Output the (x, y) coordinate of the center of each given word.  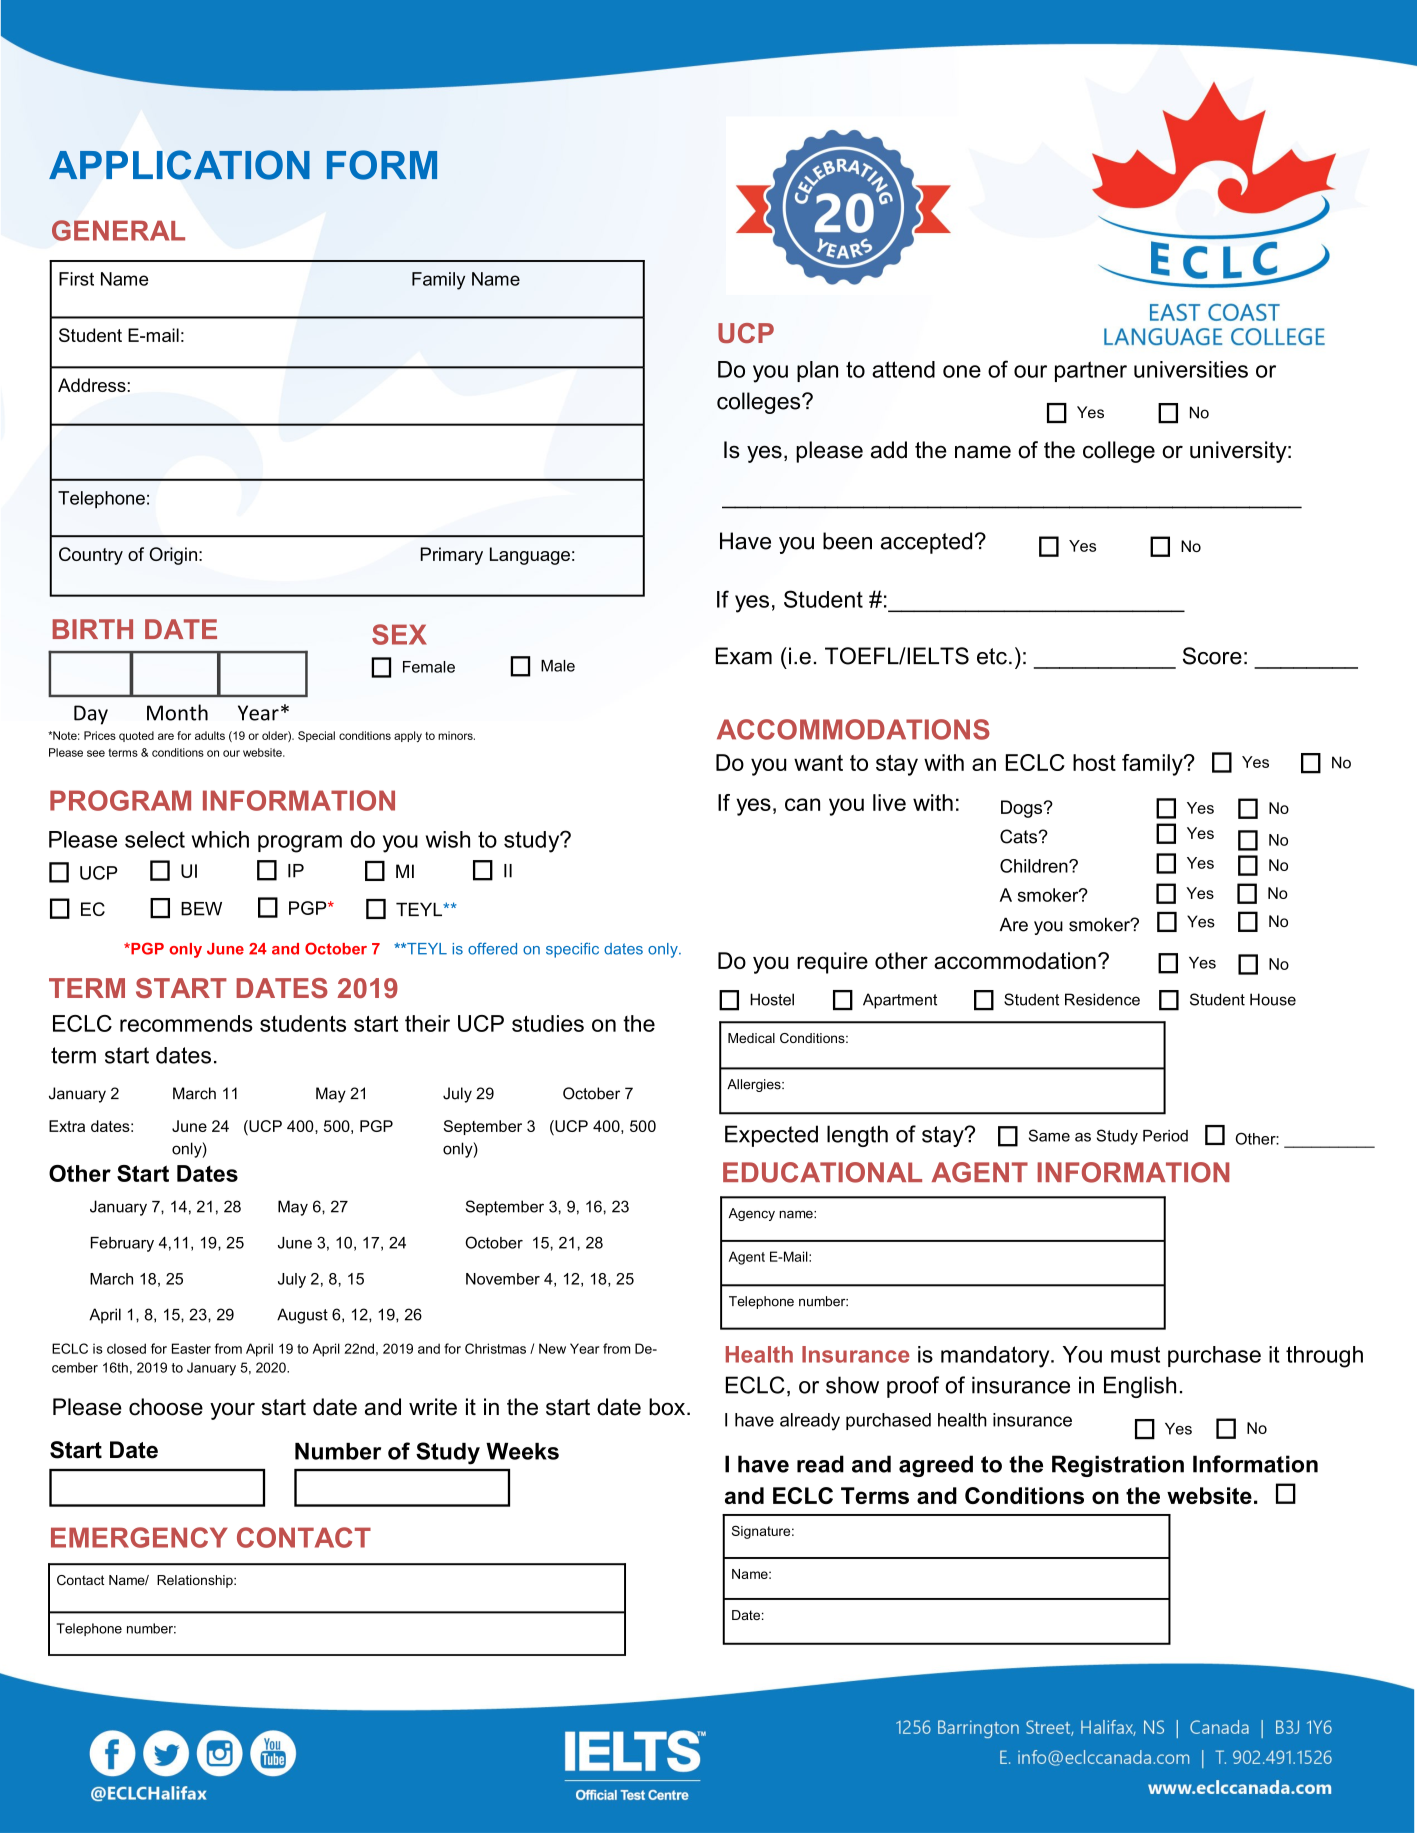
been (847, 541)
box (668, 1407)
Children (1035, 866)
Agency (752, 1214)
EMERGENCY (139, 1537)
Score (1212, 656)
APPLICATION (179, 165)
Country (91, 556)
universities (1191, 369)
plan (817, 371)
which (220, 839)
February (122, 1244)
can (802, 804)
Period (1165, 1136)
